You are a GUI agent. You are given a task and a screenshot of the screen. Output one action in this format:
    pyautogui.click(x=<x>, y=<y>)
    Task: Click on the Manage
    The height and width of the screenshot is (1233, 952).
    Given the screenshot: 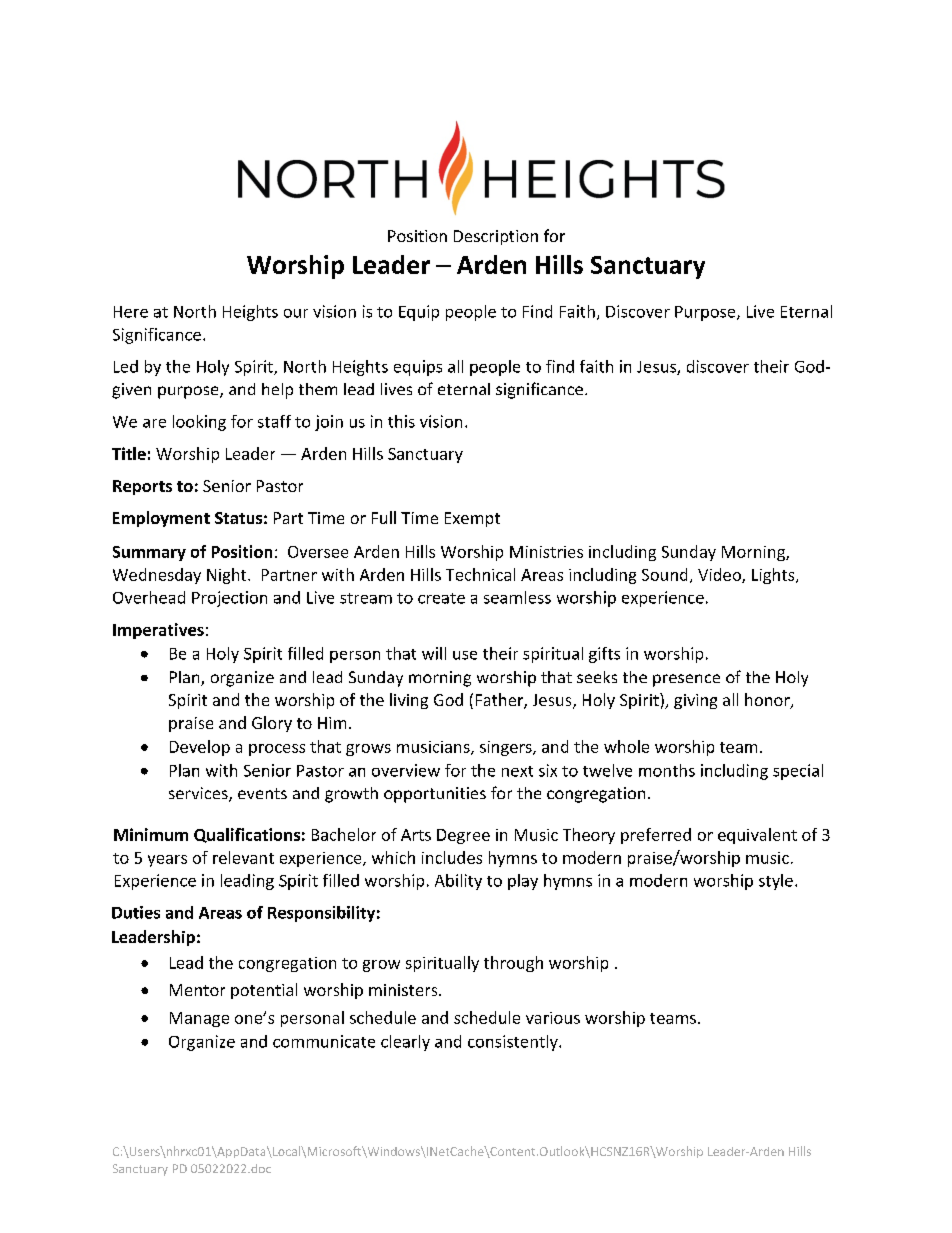 What is the action you would take?
    pyautogui.click(x=199, y=1019)
